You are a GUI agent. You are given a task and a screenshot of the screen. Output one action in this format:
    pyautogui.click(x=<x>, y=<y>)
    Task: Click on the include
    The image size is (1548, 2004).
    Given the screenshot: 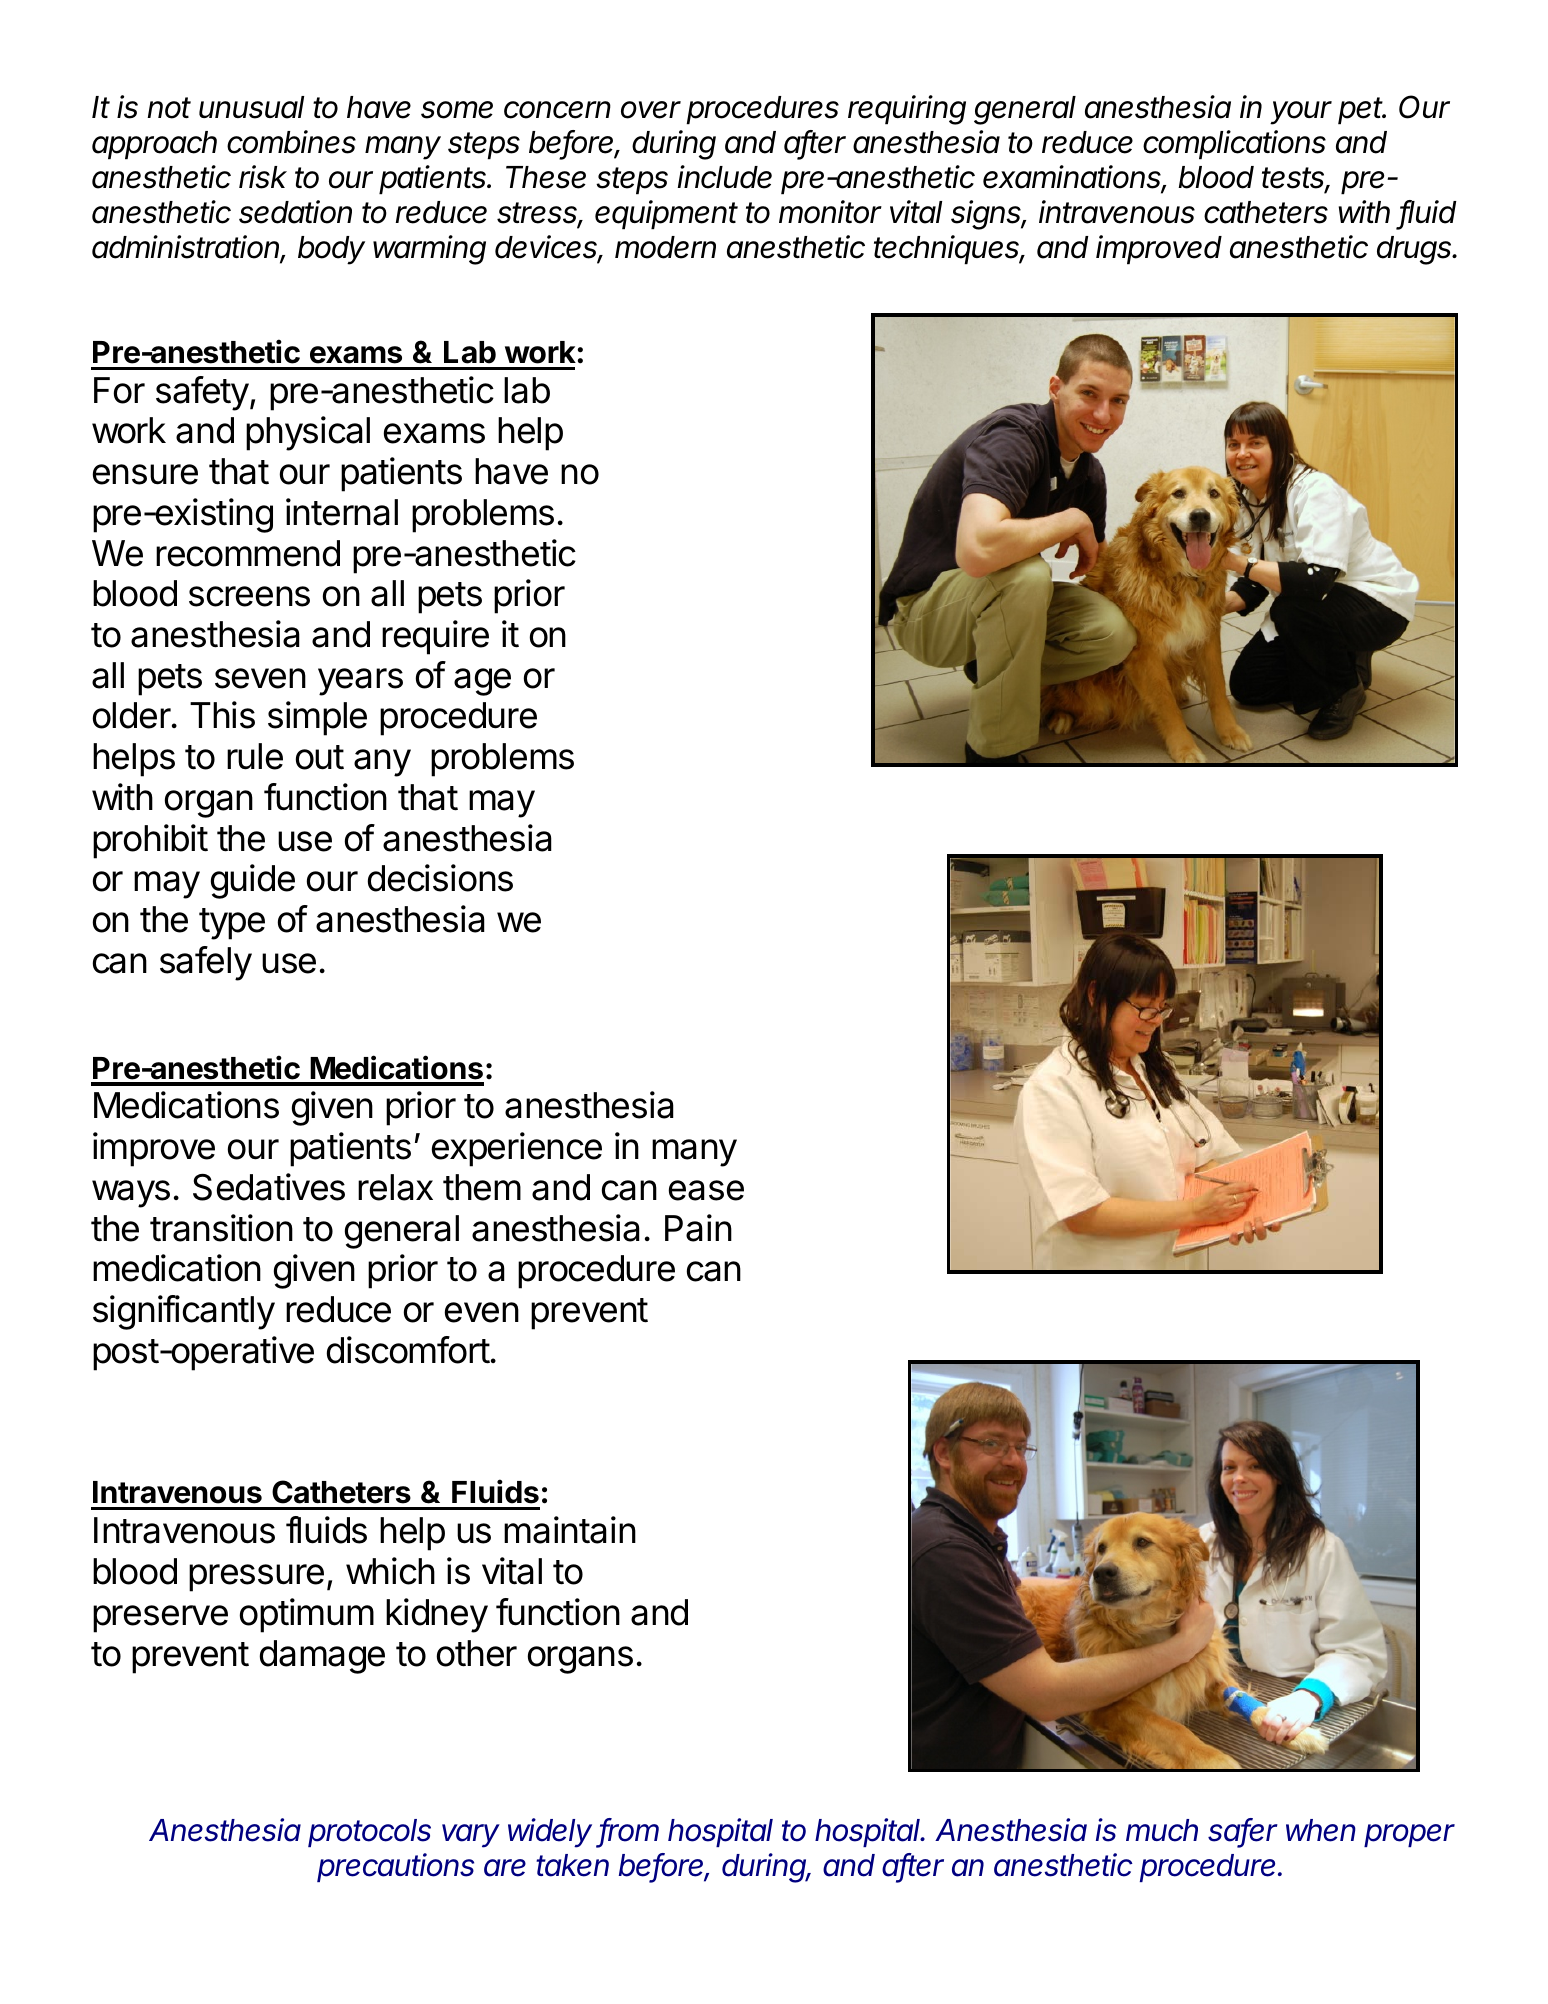 What is the action you would take?
    pyautogui.click(x=725, y=177)
